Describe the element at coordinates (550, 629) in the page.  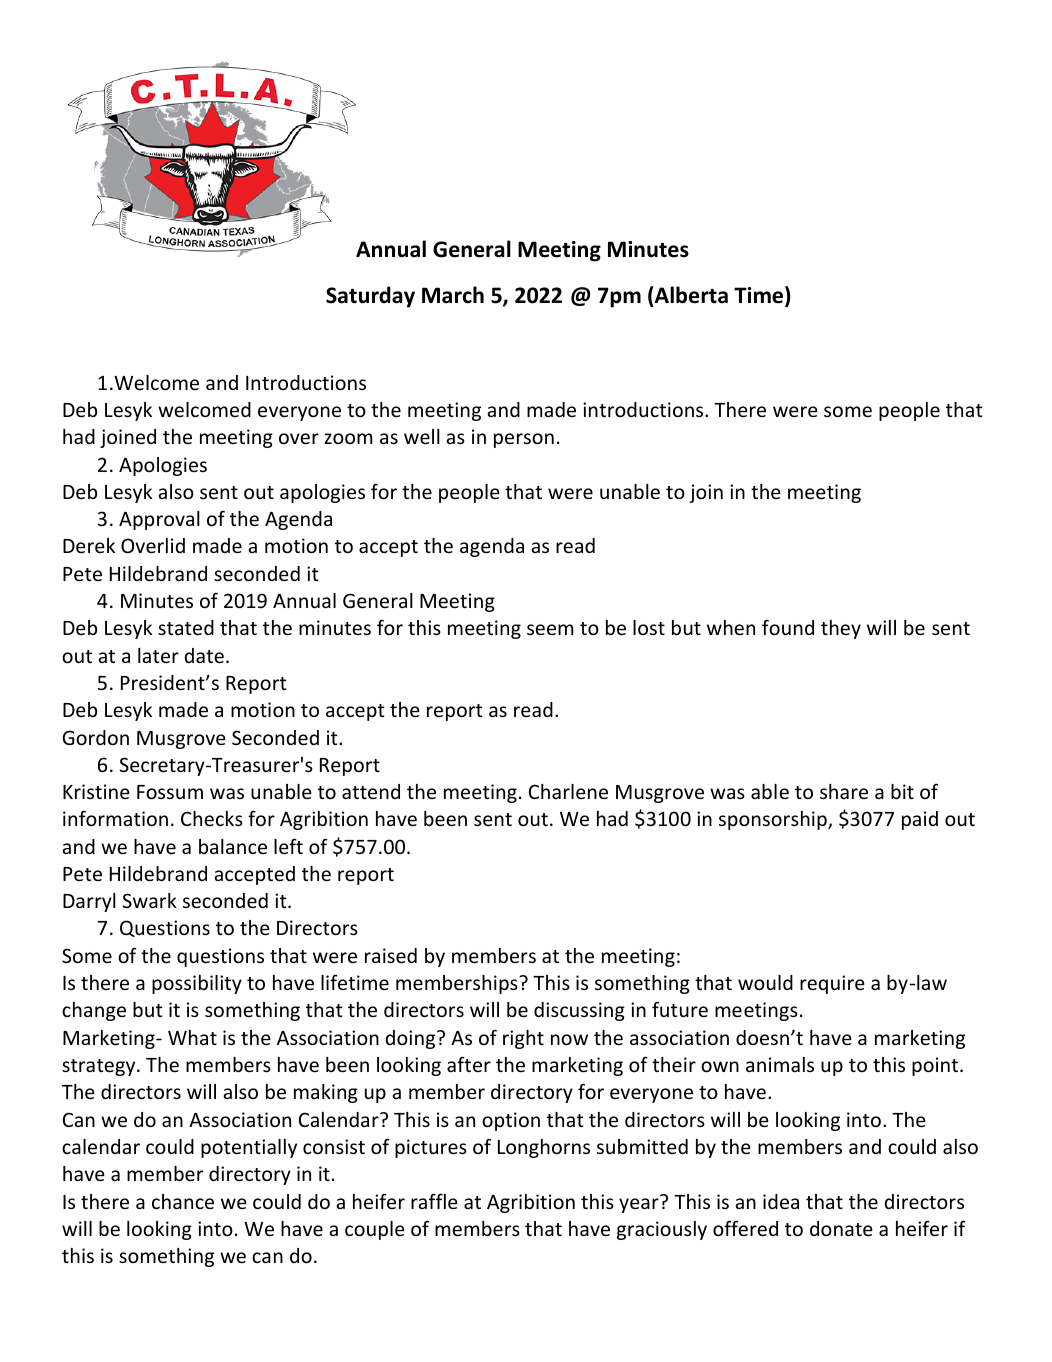
I see `seem` at that location.
